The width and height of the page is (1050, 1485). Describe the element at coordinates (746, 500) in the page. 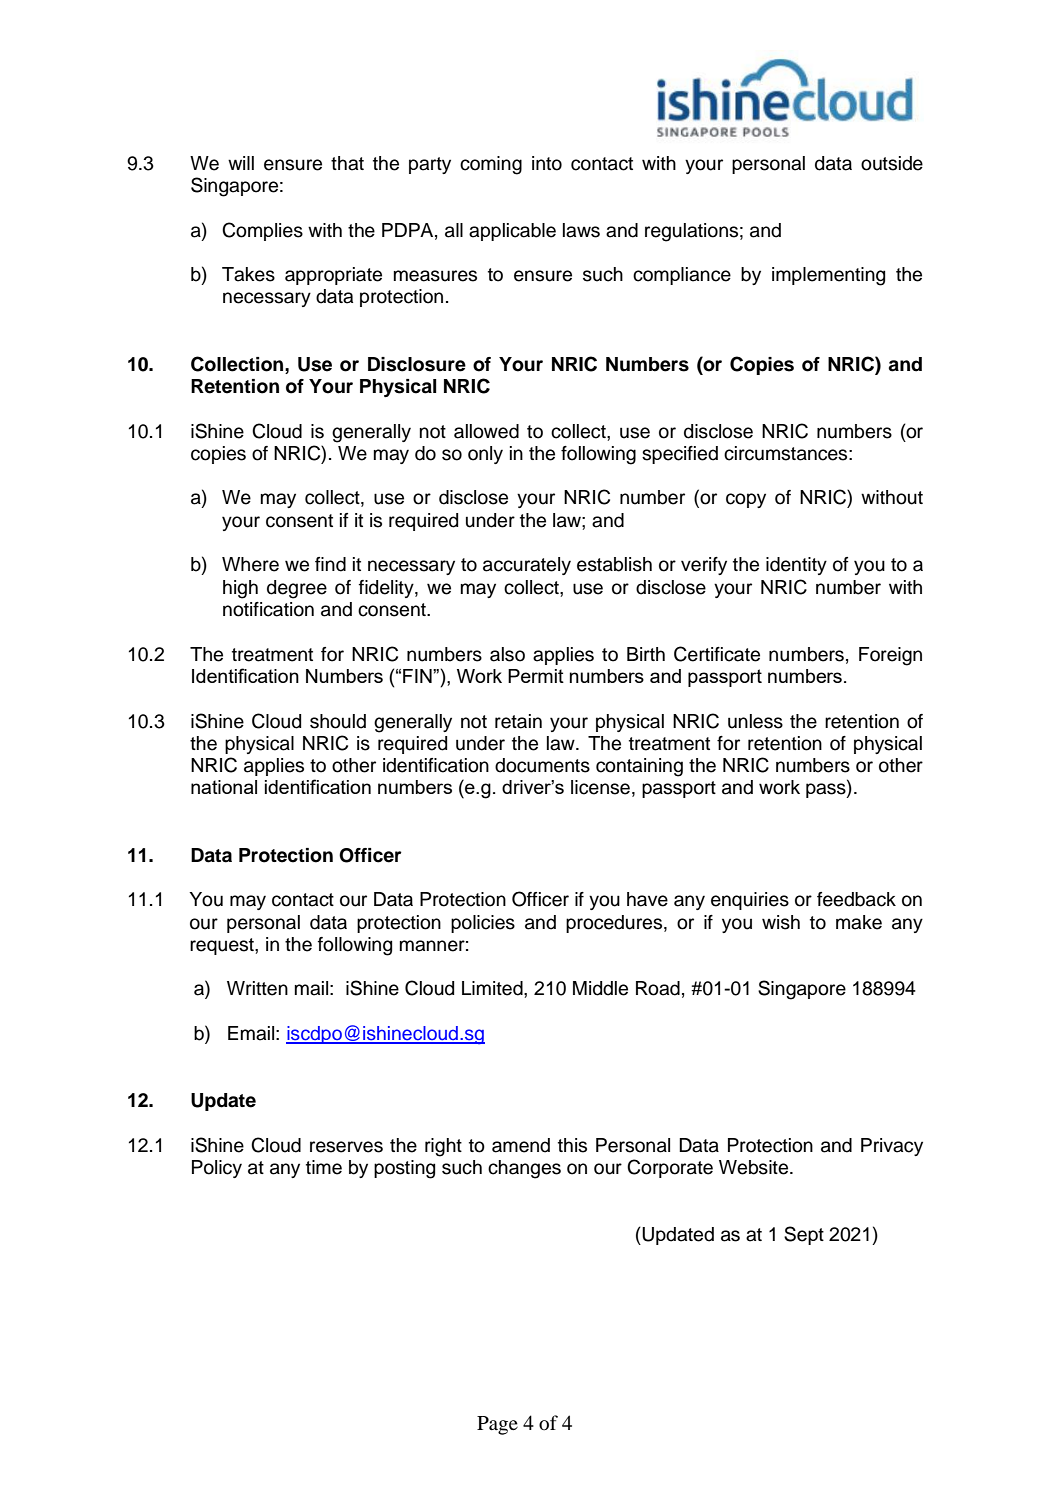

I see `copy` at that location.
